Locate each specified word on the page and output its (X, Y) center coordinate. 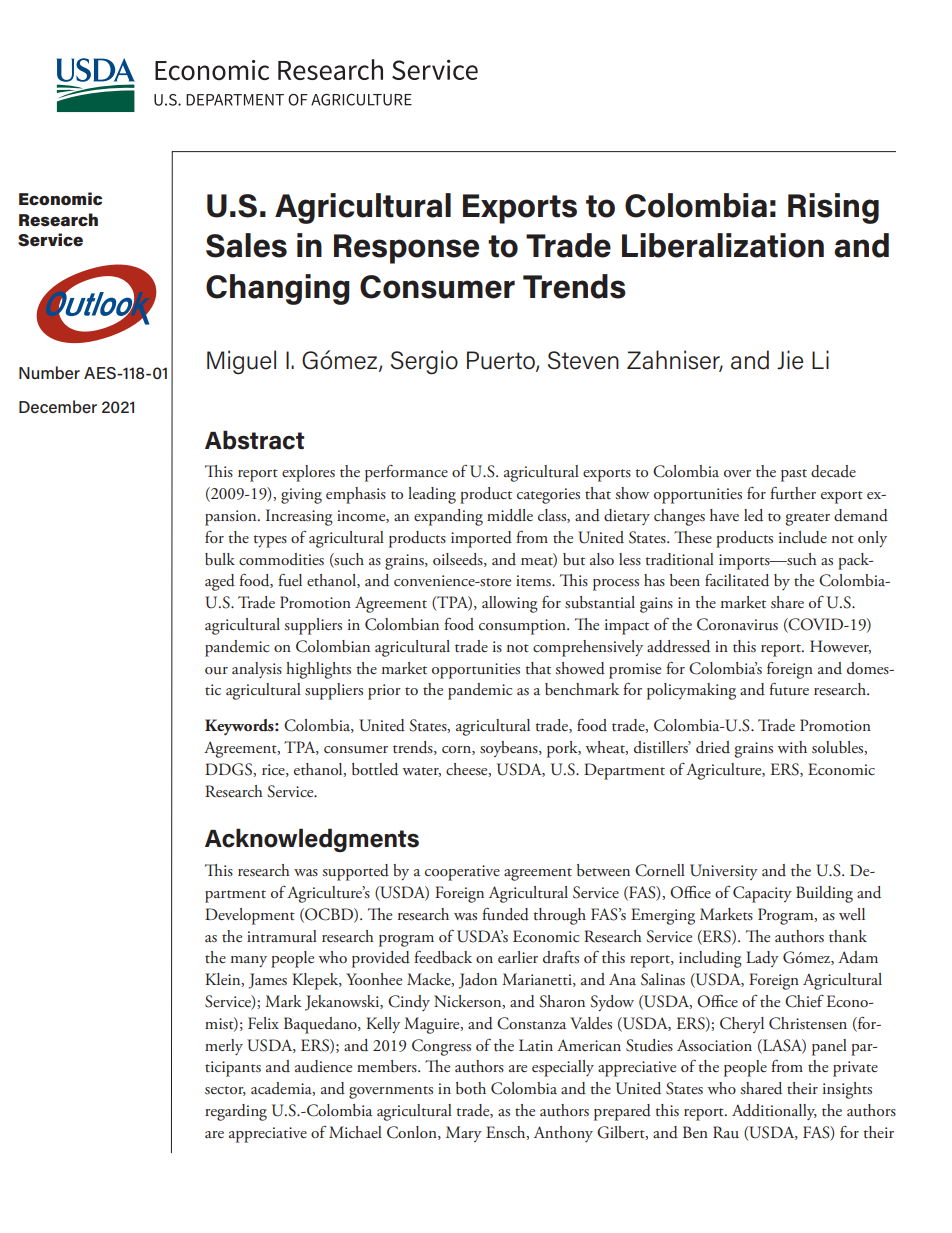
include (803, 537)
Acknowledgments (312, 840)
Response (406, 249)
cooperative (462, 873)
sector (225, 1091)
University (724, 872)
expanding (448, 517)
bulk (220, 559)
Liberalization (723, 245)
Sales (246, 245)
